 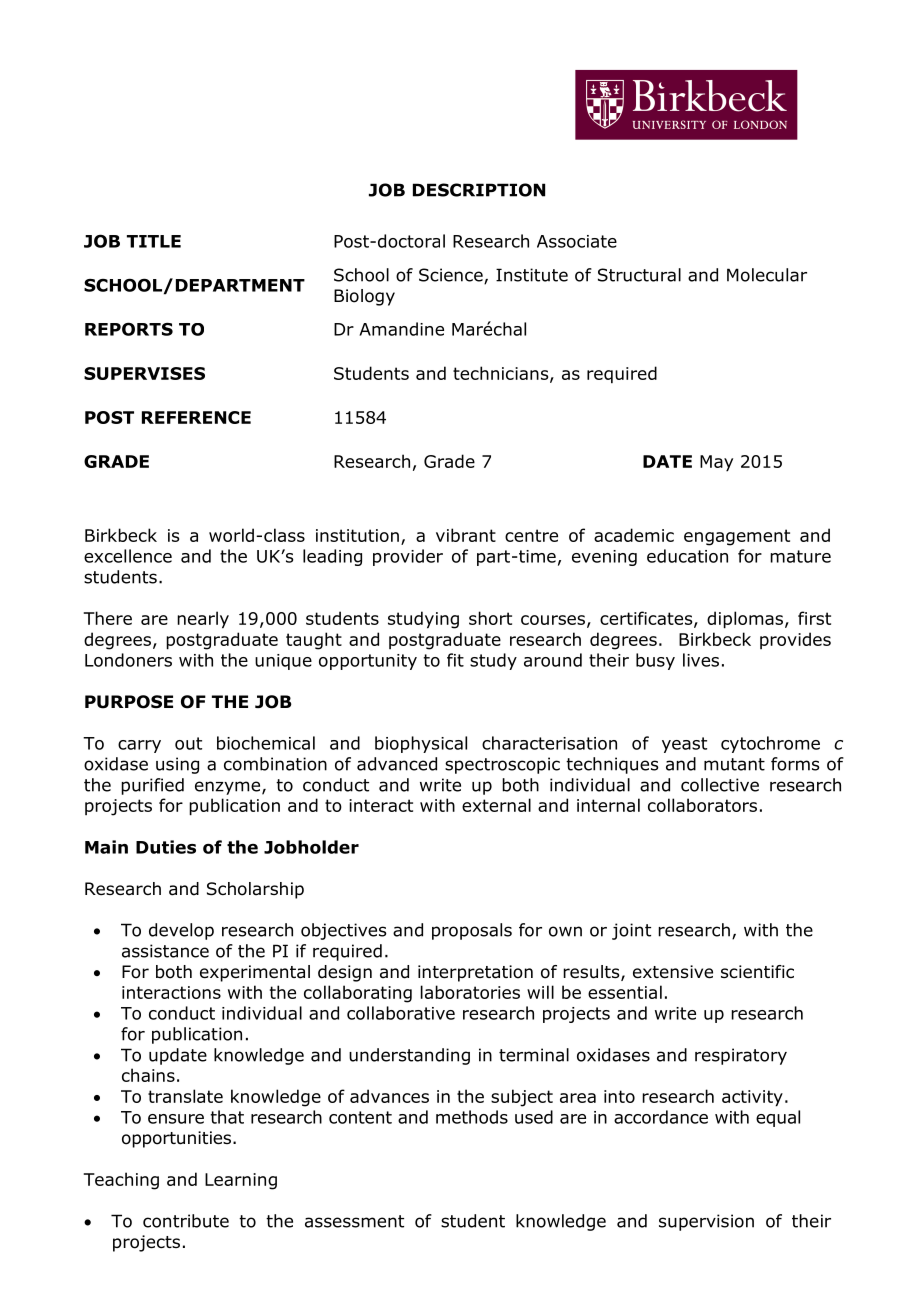 What do you see at coordinates (154, 241) in the screenshot?
I see `TITLE` at bounding box center [154, 241].
